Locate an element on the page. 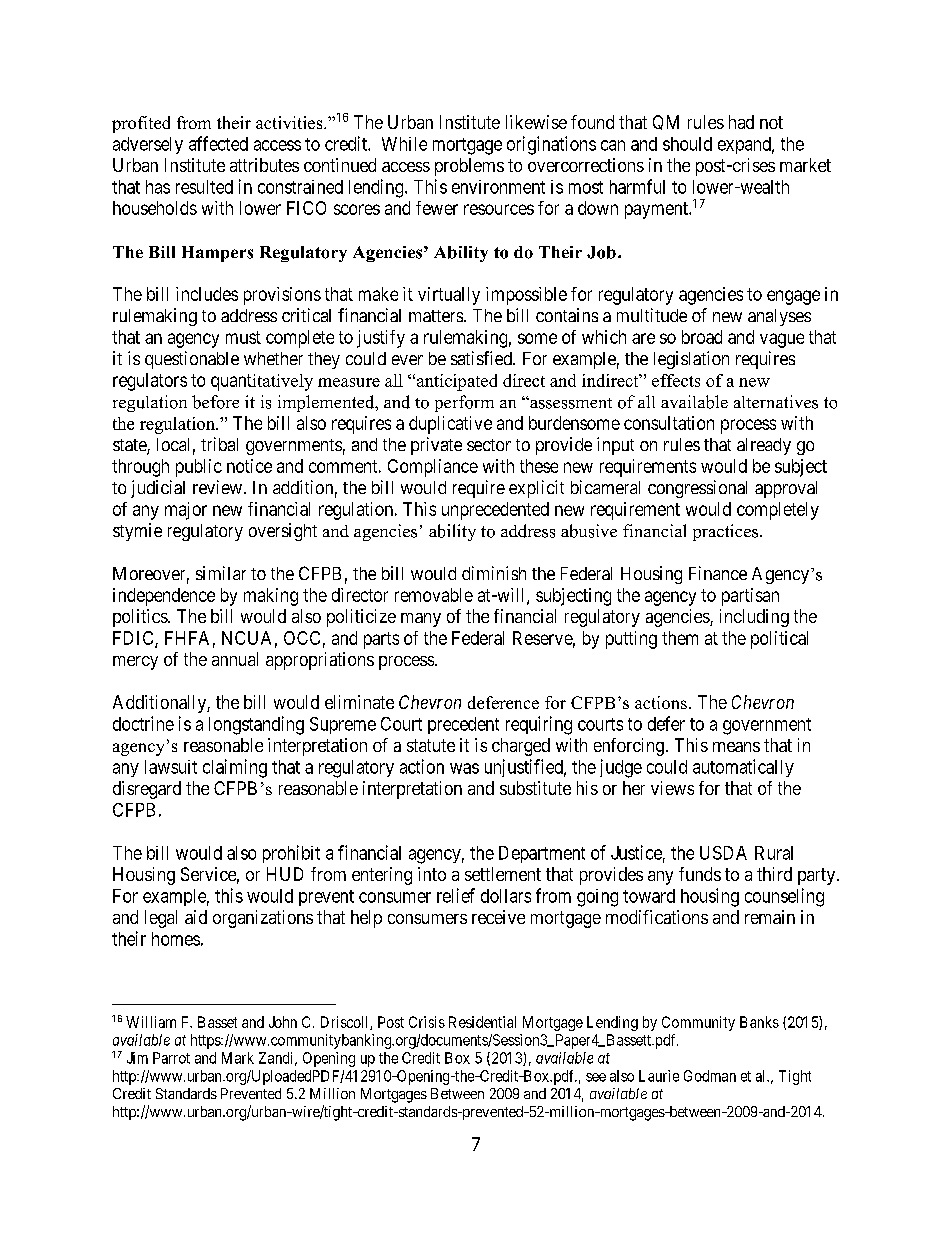 The width and height of the document is (952, 1233). partisan is located at coordinates (750, 597).
